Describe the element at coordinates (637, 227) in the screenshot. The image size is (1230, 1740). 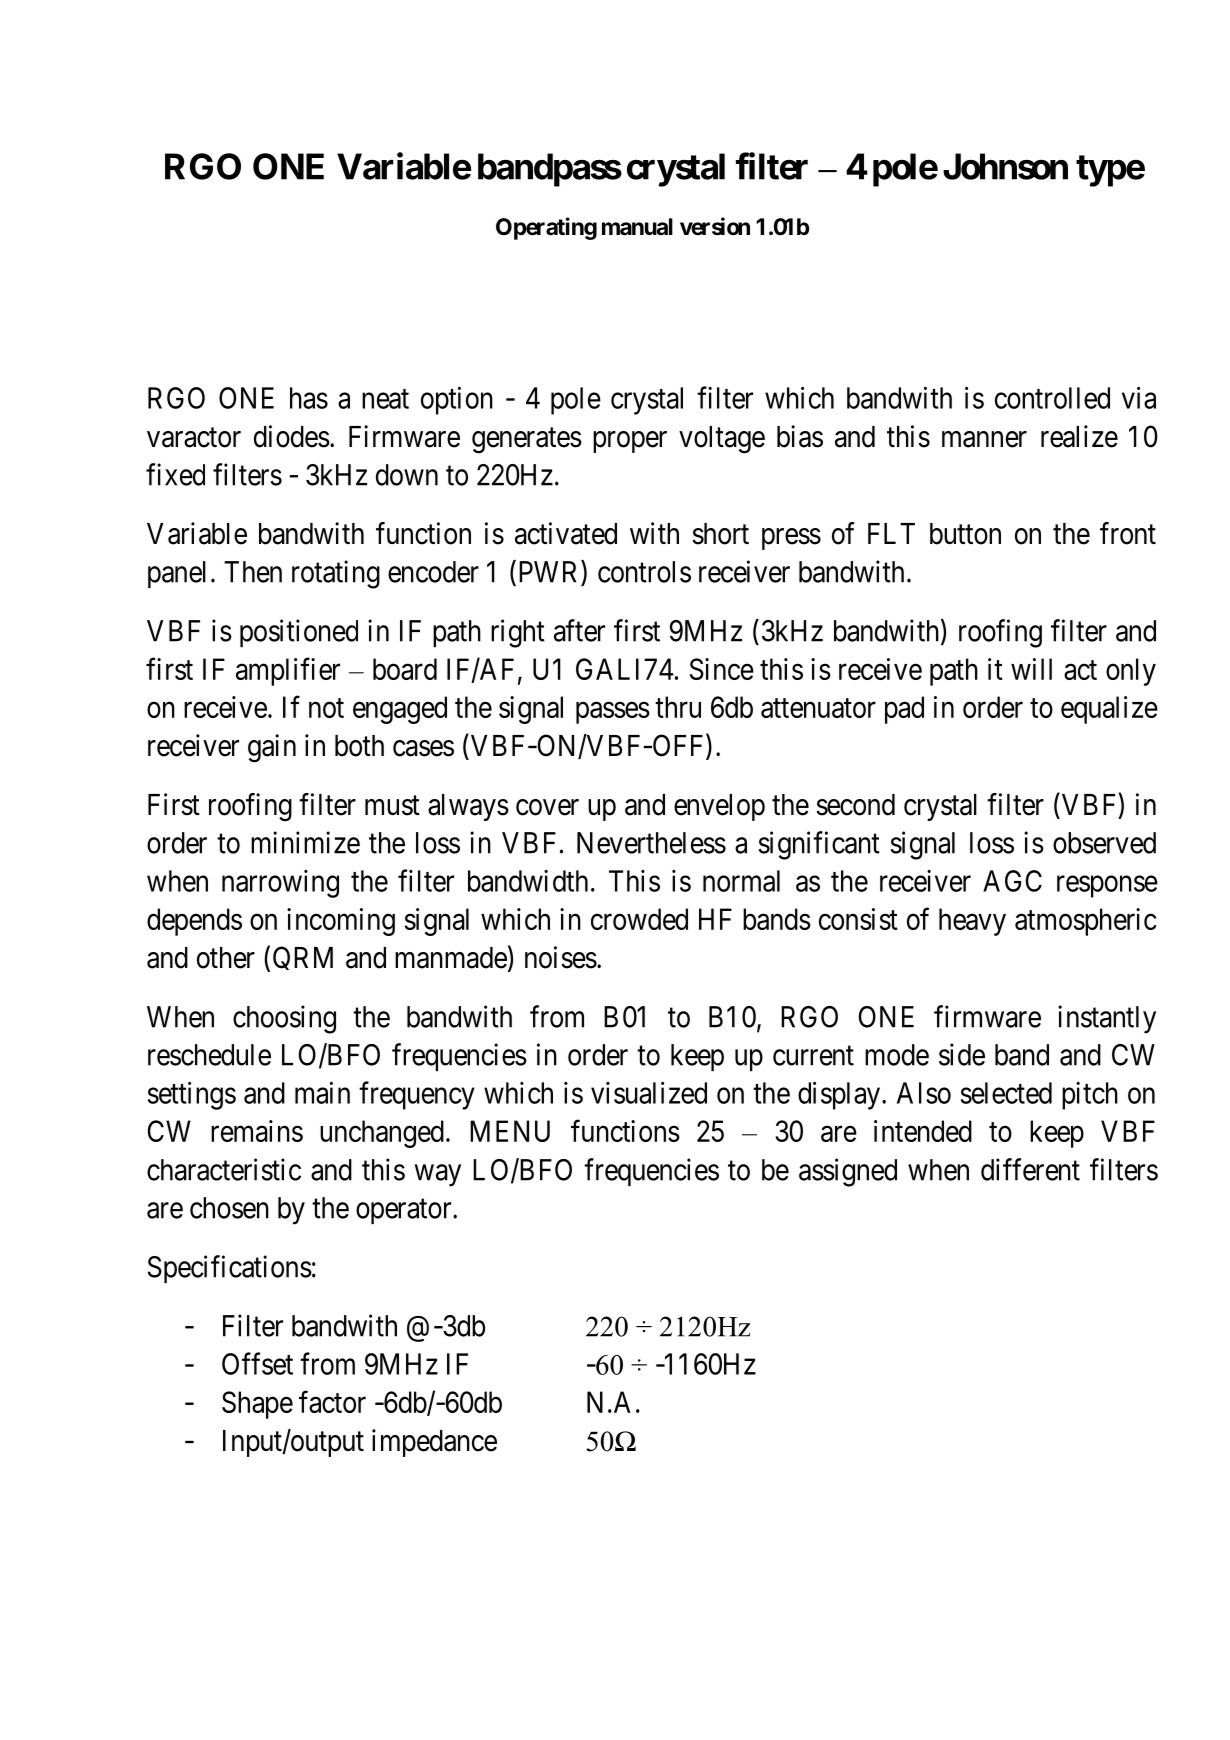
I see `manual` at that location.
